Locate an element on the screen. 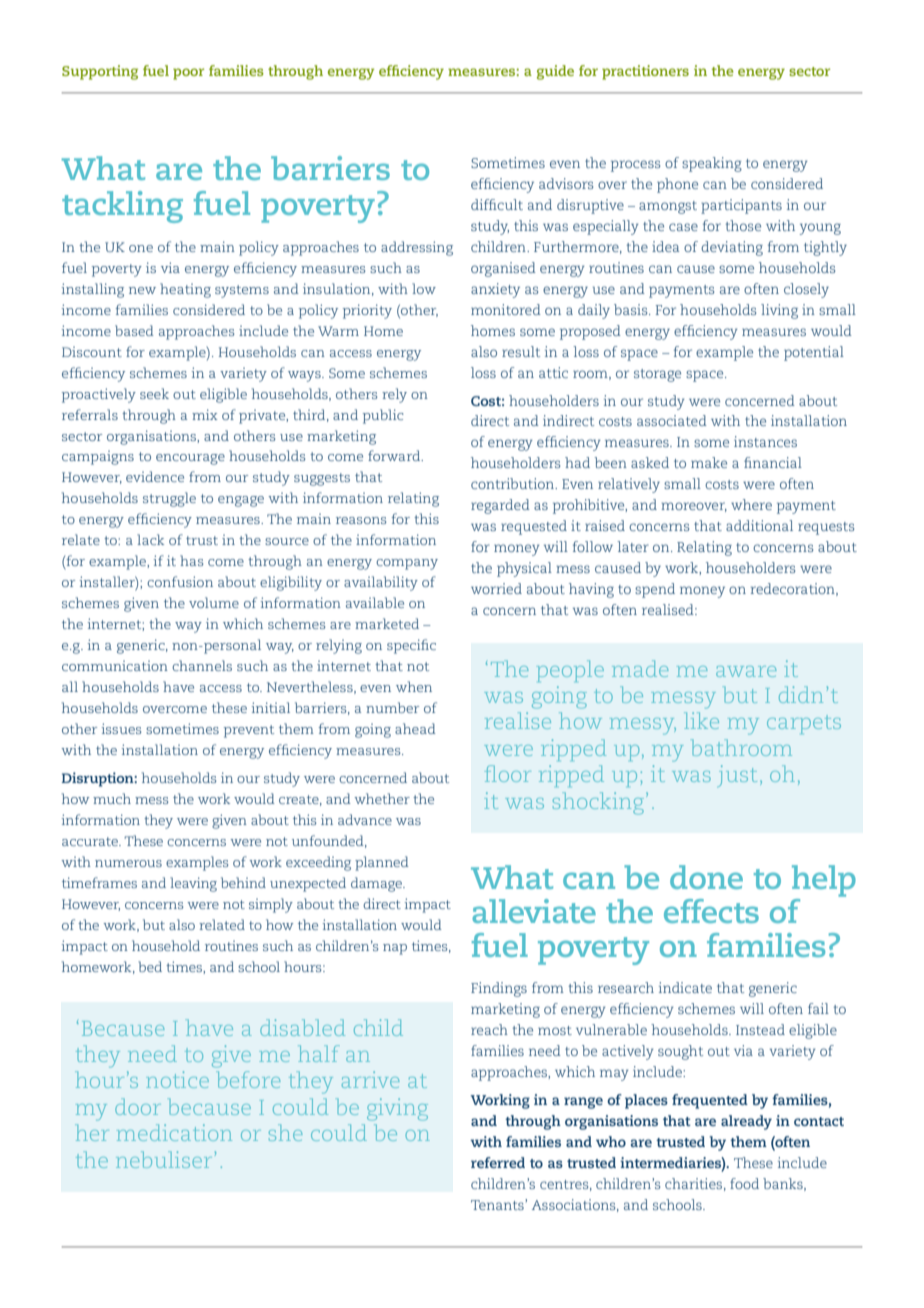  result is located at coordinates (521, 351).
